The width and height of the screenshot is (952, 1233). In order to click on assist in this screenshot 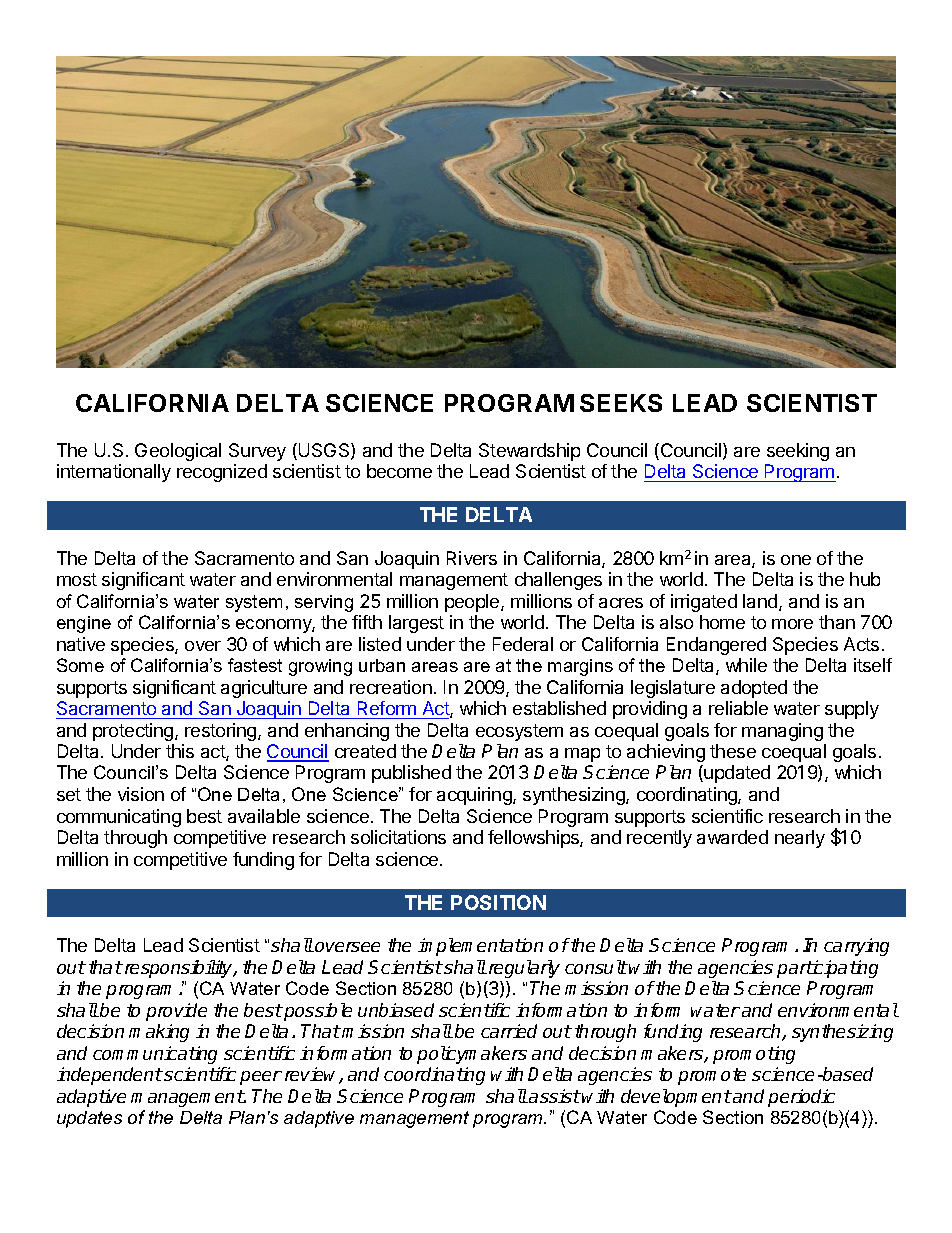, I will do `click(554, 1096)`.
